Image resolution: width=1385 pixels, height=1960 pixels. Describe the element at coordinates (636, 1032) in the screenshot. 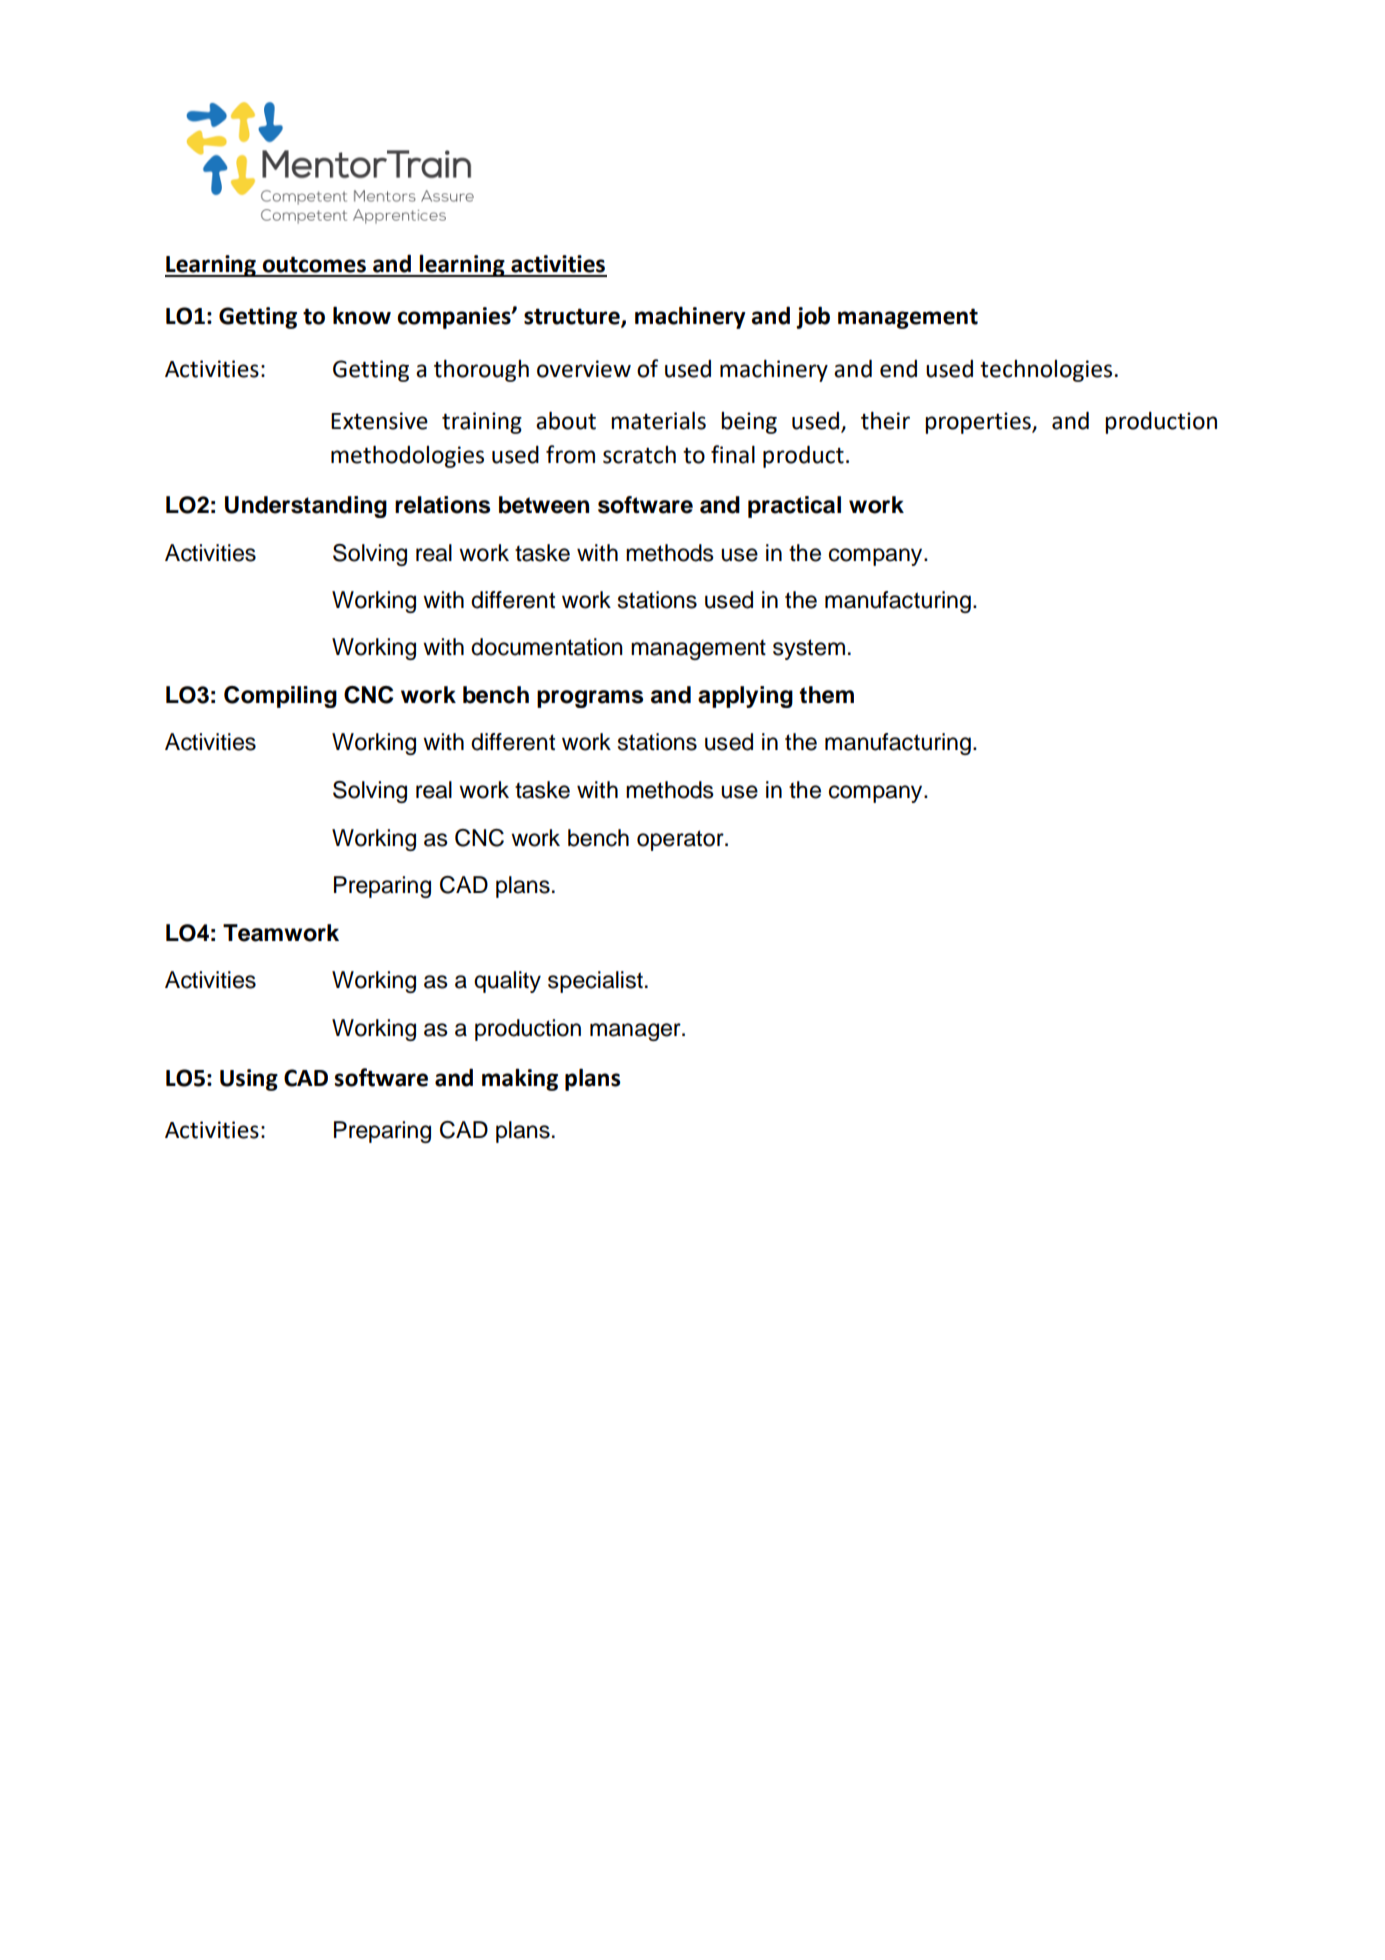

I see `manager` at that location.
